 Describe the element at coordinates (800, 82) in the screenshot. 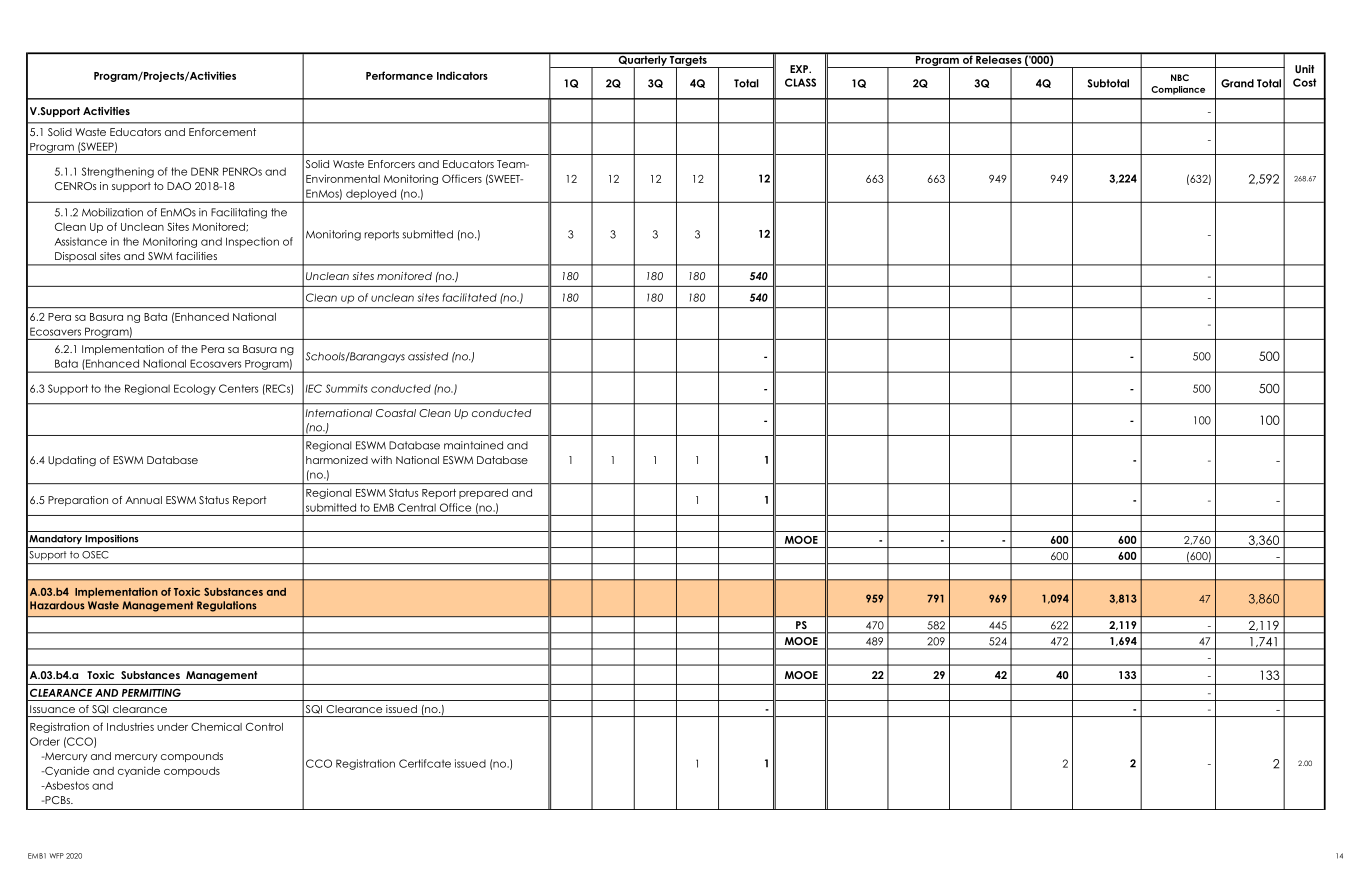

I see `CLASS` at that location.
